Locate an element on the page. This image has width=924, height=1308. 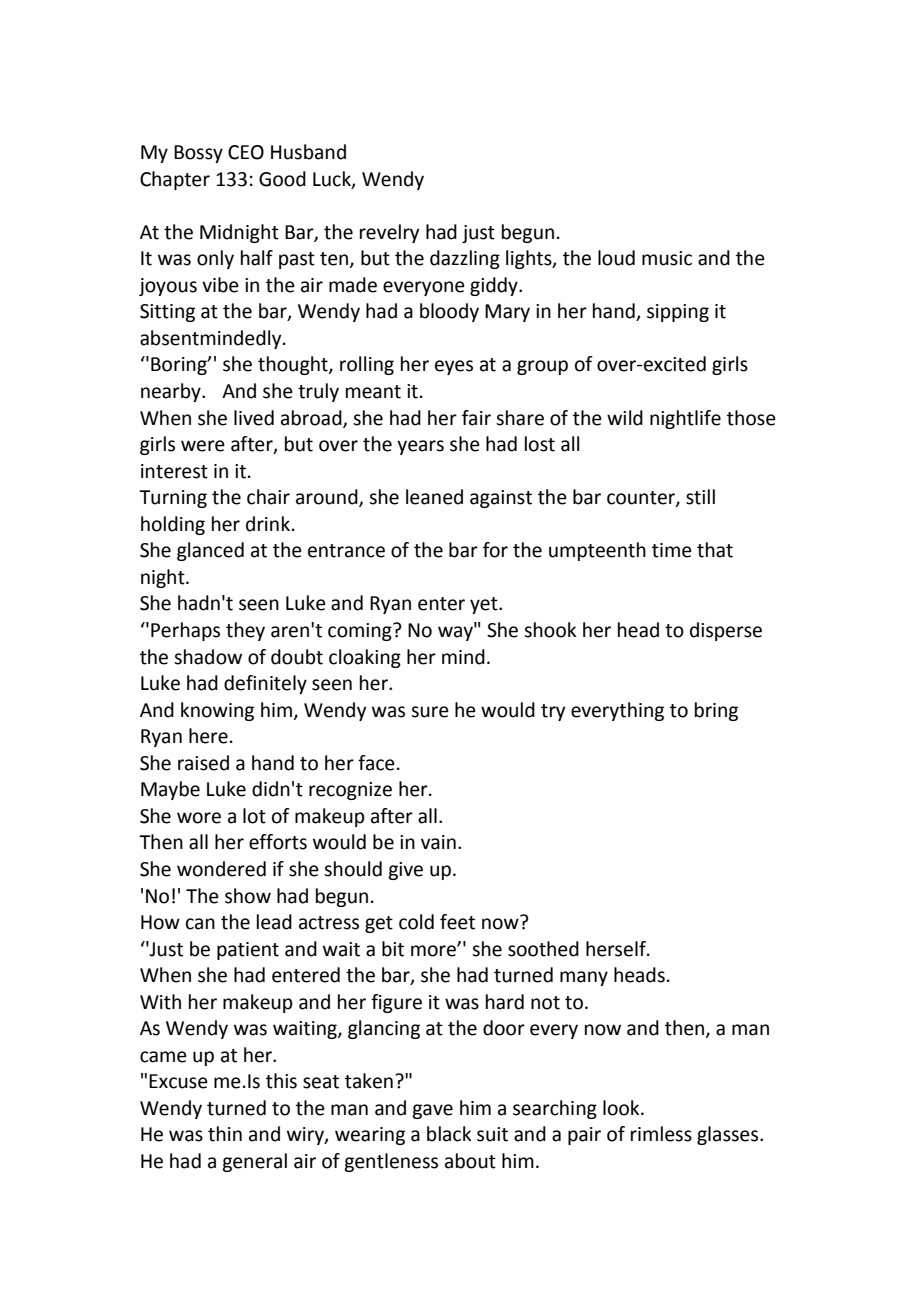
shadow is located at coordinates (208, 657).
